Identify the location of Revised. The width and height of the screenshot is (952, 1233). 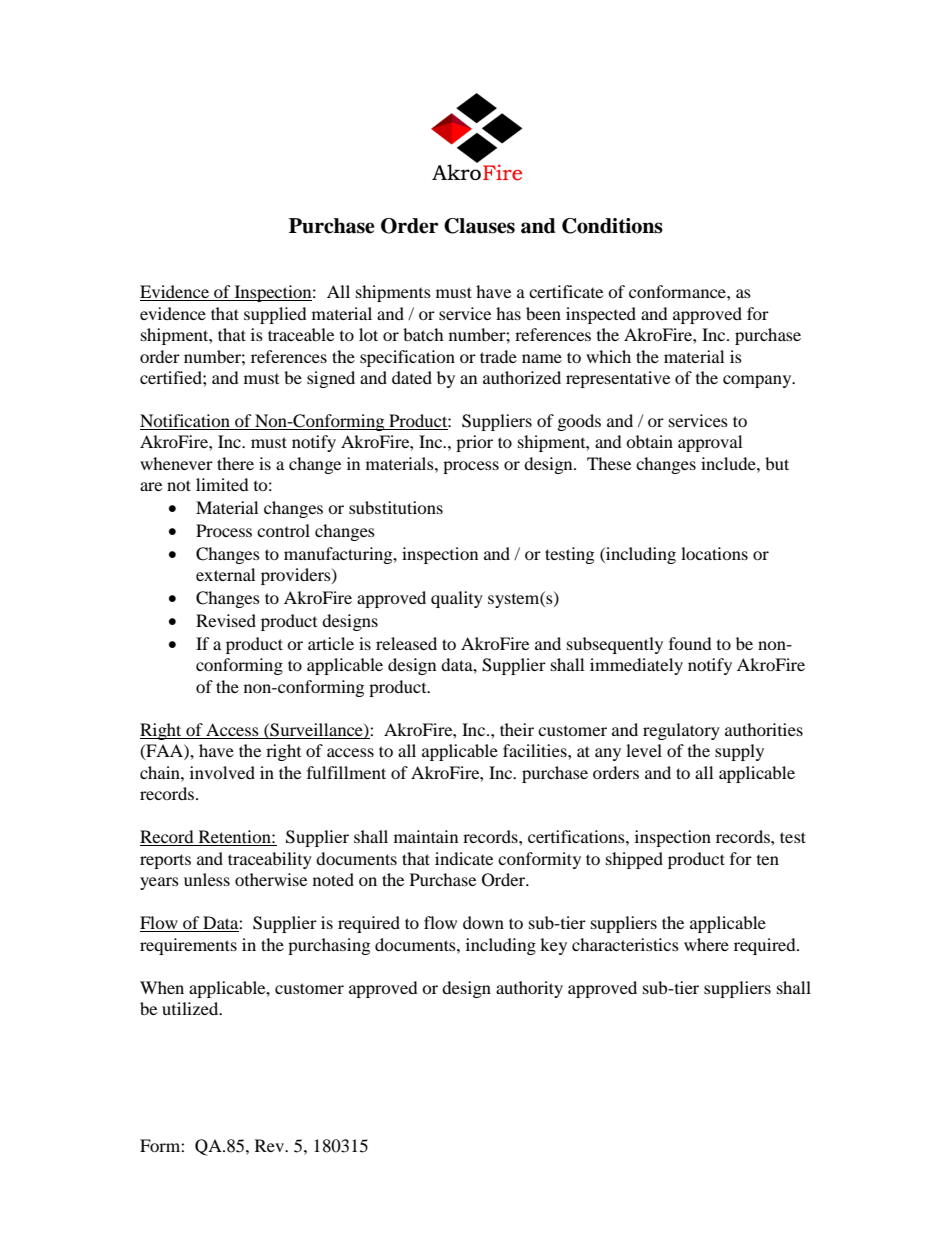
(226, 620).
